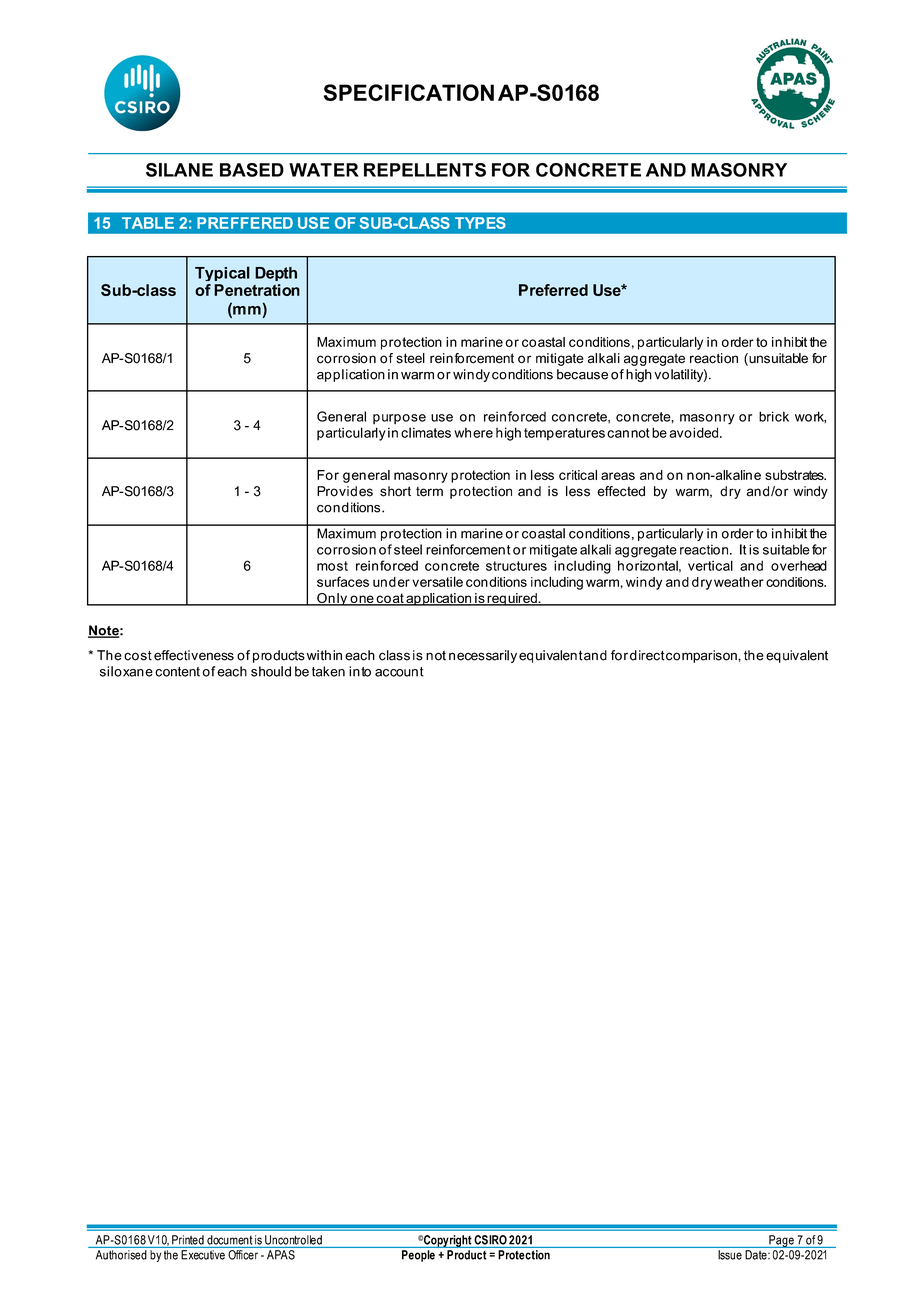  What do you see at coordinates (553, 290) in the screenshot?
I see `Preferred` at bounding box center [553, 290].
